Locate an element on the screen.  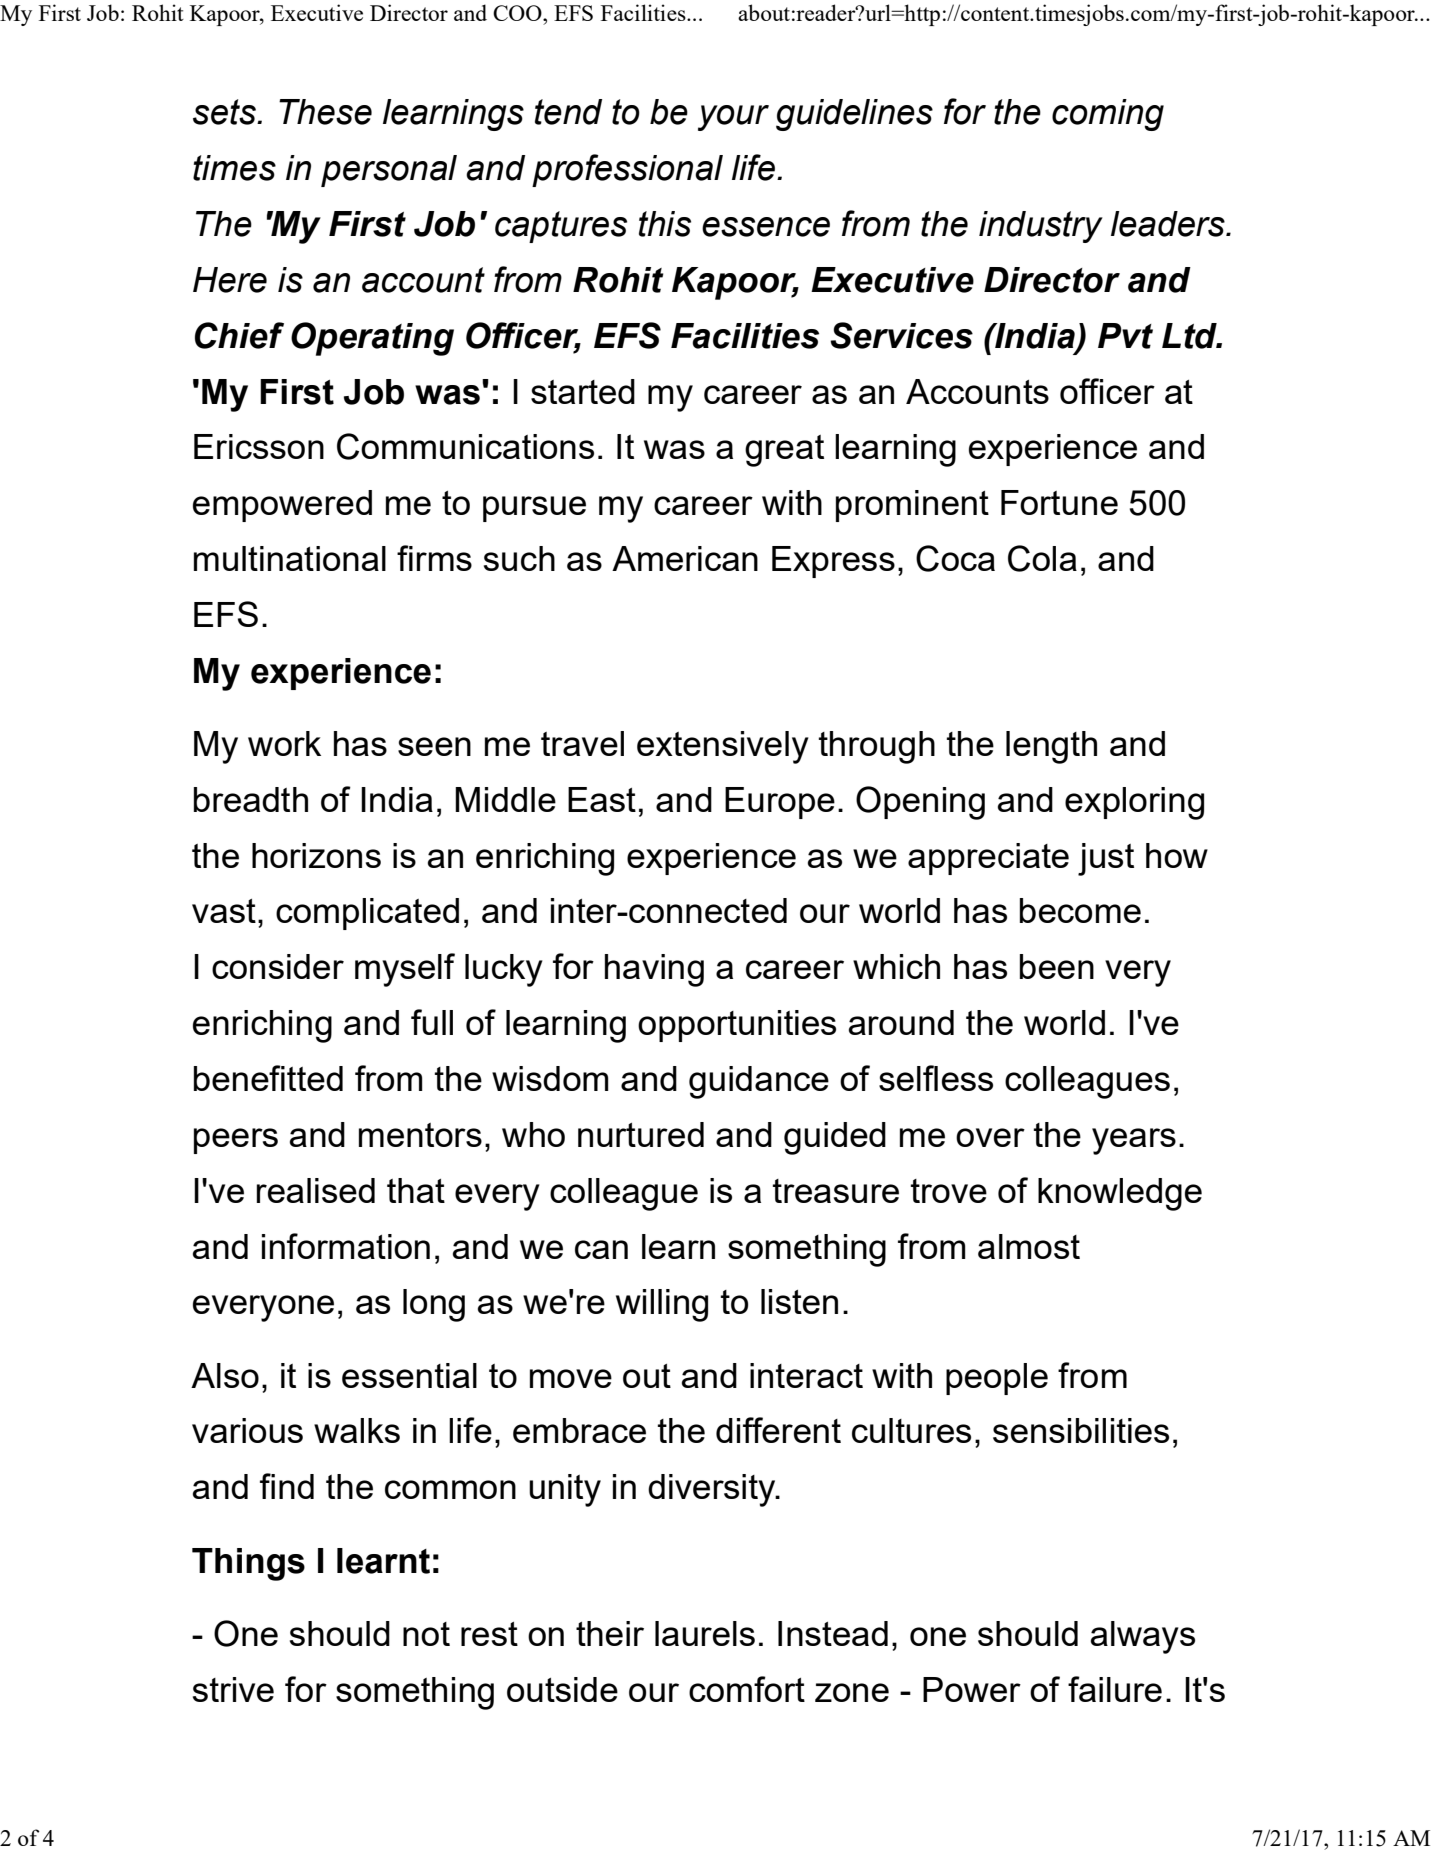
failure is located at coordinates (1115, 1689).
